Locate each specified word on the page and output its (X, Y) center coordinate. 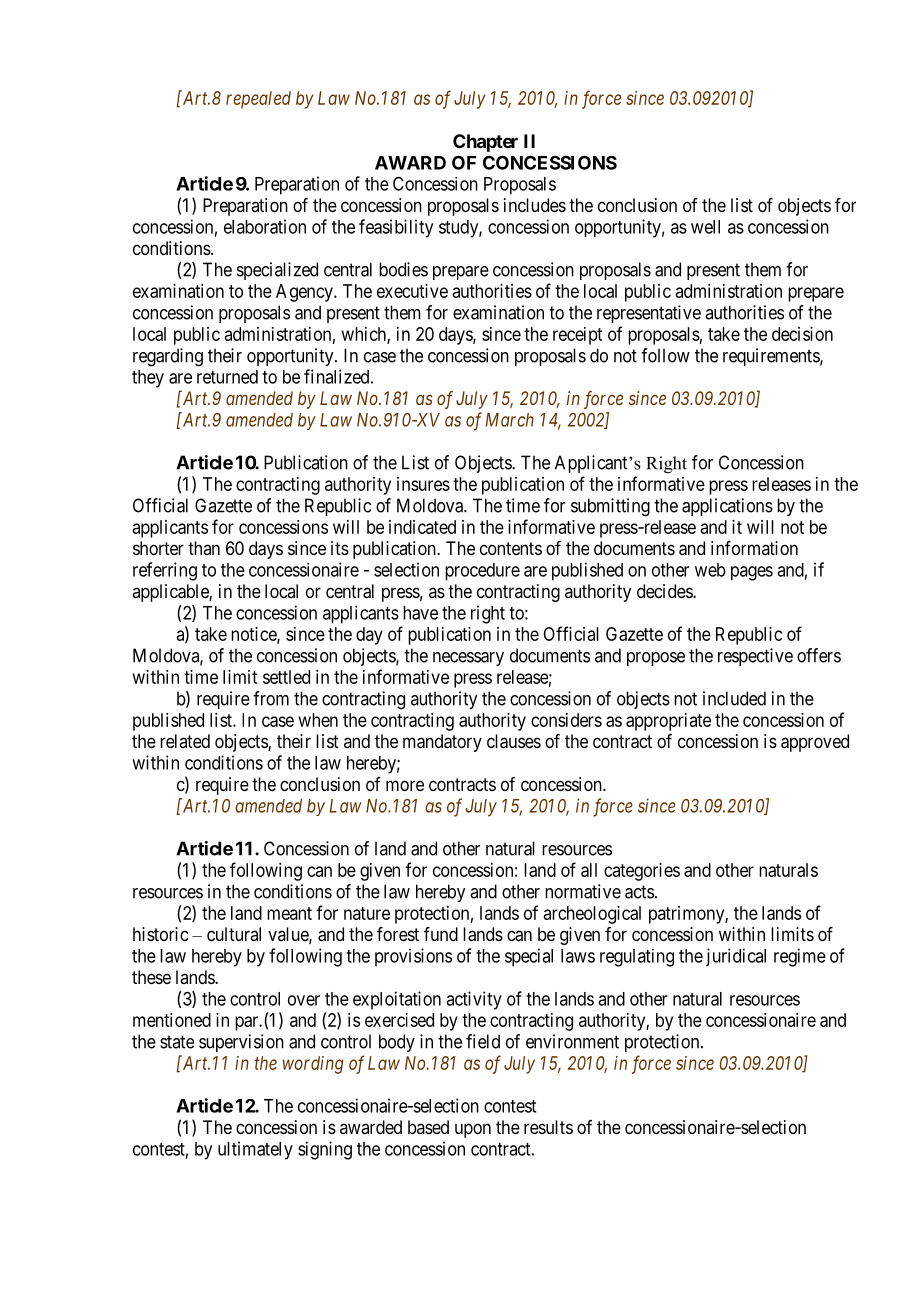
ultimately (255, 1150)
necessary (468, 659)
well (705, 227)
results (548, 1127)
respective (755, 657)
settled (286, 677)
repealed (258, 100)
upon (473, 1130)
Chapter (485, 143)
